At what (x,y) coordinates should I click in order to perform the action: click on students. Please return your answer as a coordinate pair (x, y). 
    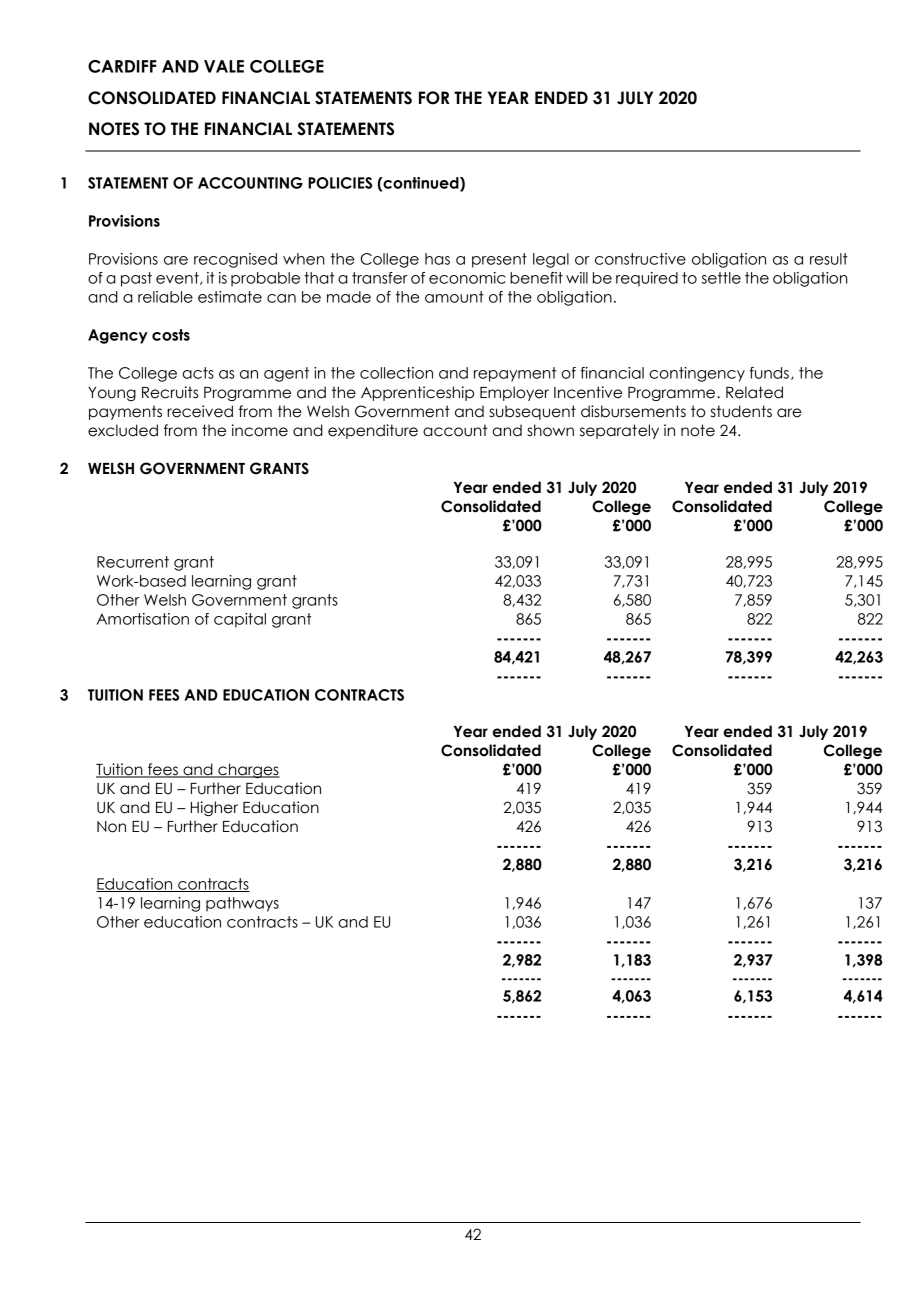
    Looking at the image, I should click on (741, 411).
